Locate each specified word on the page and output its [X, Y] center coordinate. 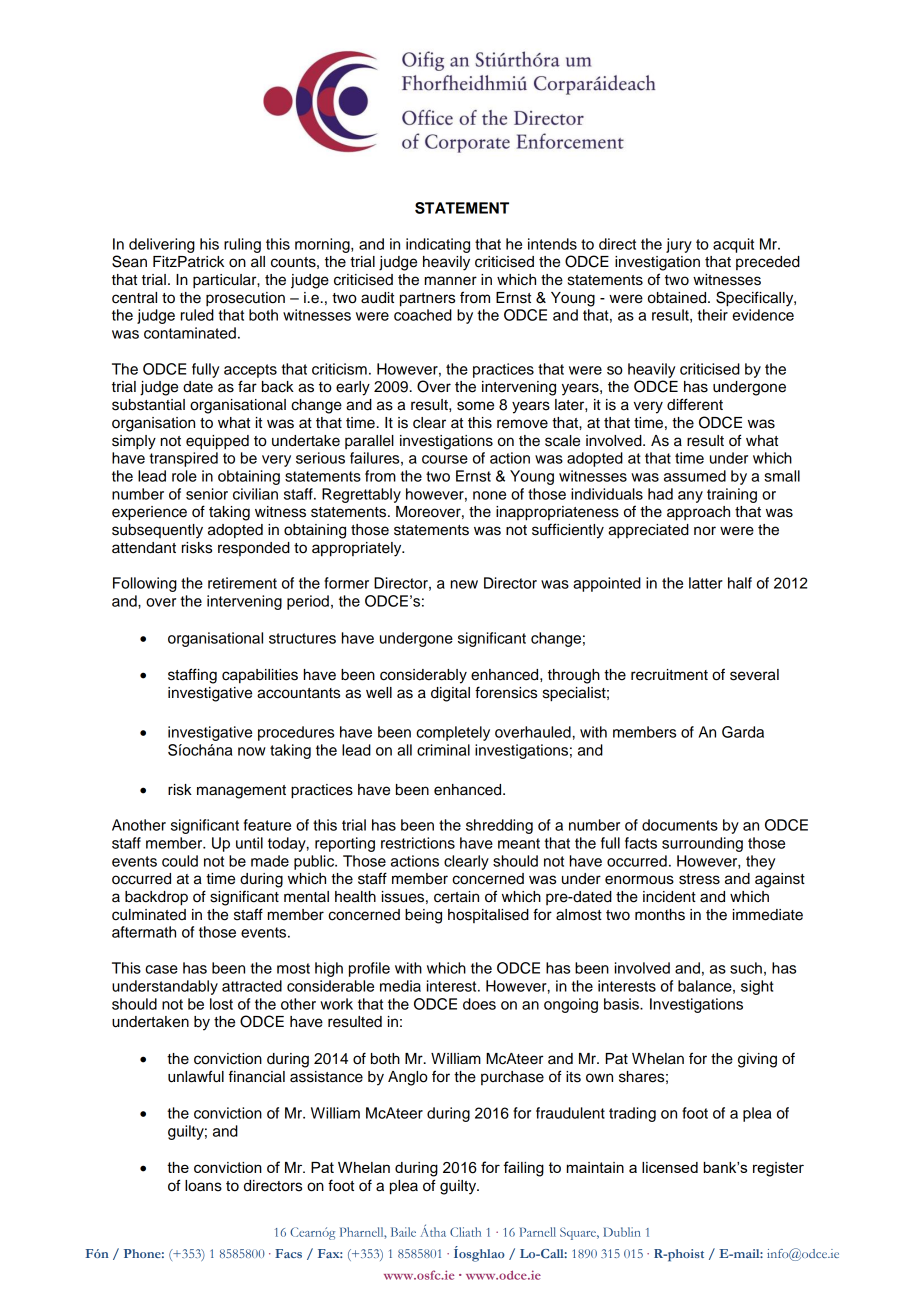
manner [451, 281]
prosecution [245, 299]
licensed [670, 1167]
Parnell [538, 1232]
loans [203, 1186]
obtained [678, 298]
